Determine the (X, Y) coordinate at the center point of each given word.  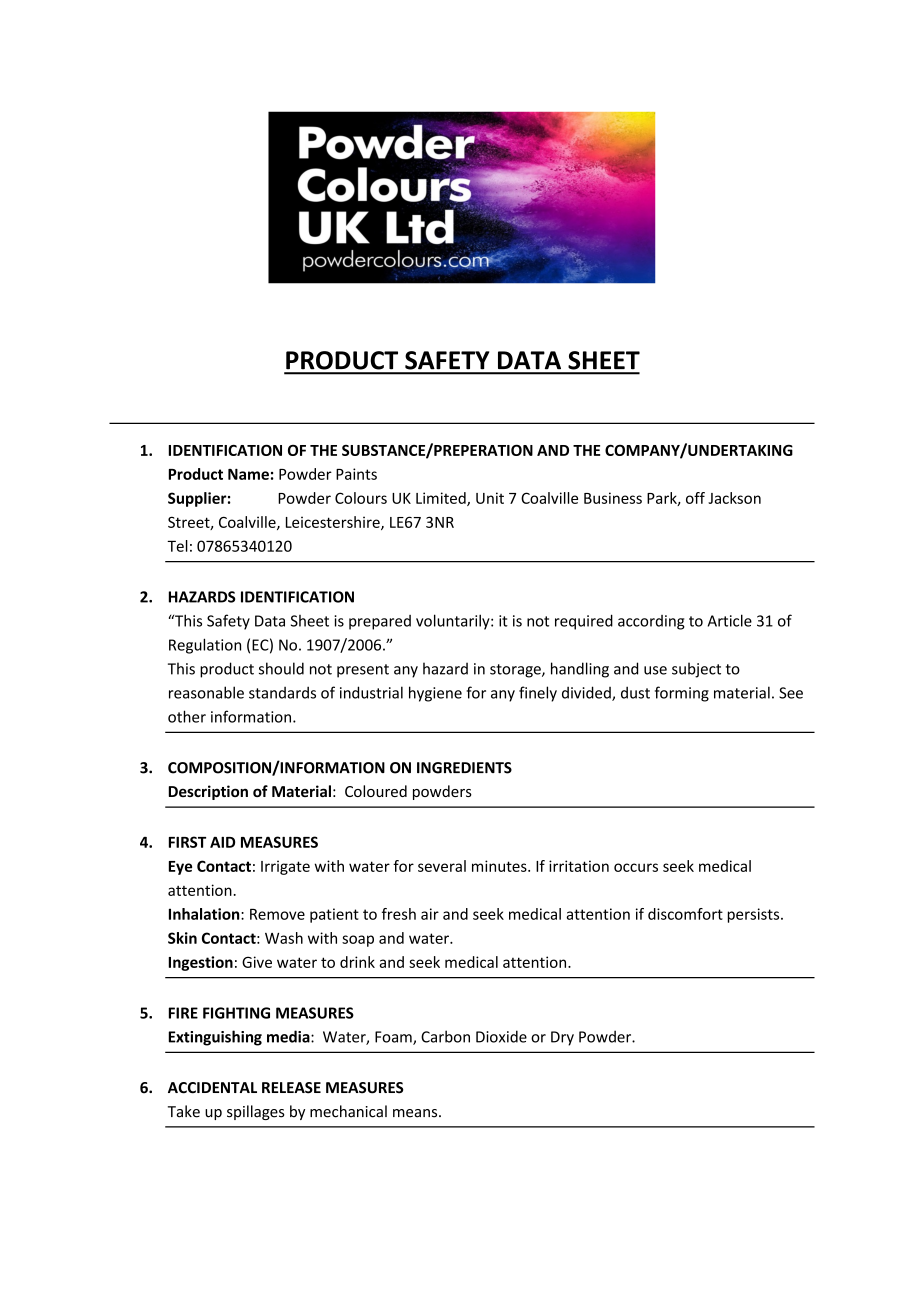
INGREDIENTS (464, 768)
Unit (490, 498)
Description (208, 792)
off (695, 498)
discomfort (685, 914)
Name (248, 474)
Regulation (205, 646)
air (430, 914)
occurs (636, 867)
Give (257, 962)
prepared (380, 622)
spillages (256, 1112)
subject (696, 670)
